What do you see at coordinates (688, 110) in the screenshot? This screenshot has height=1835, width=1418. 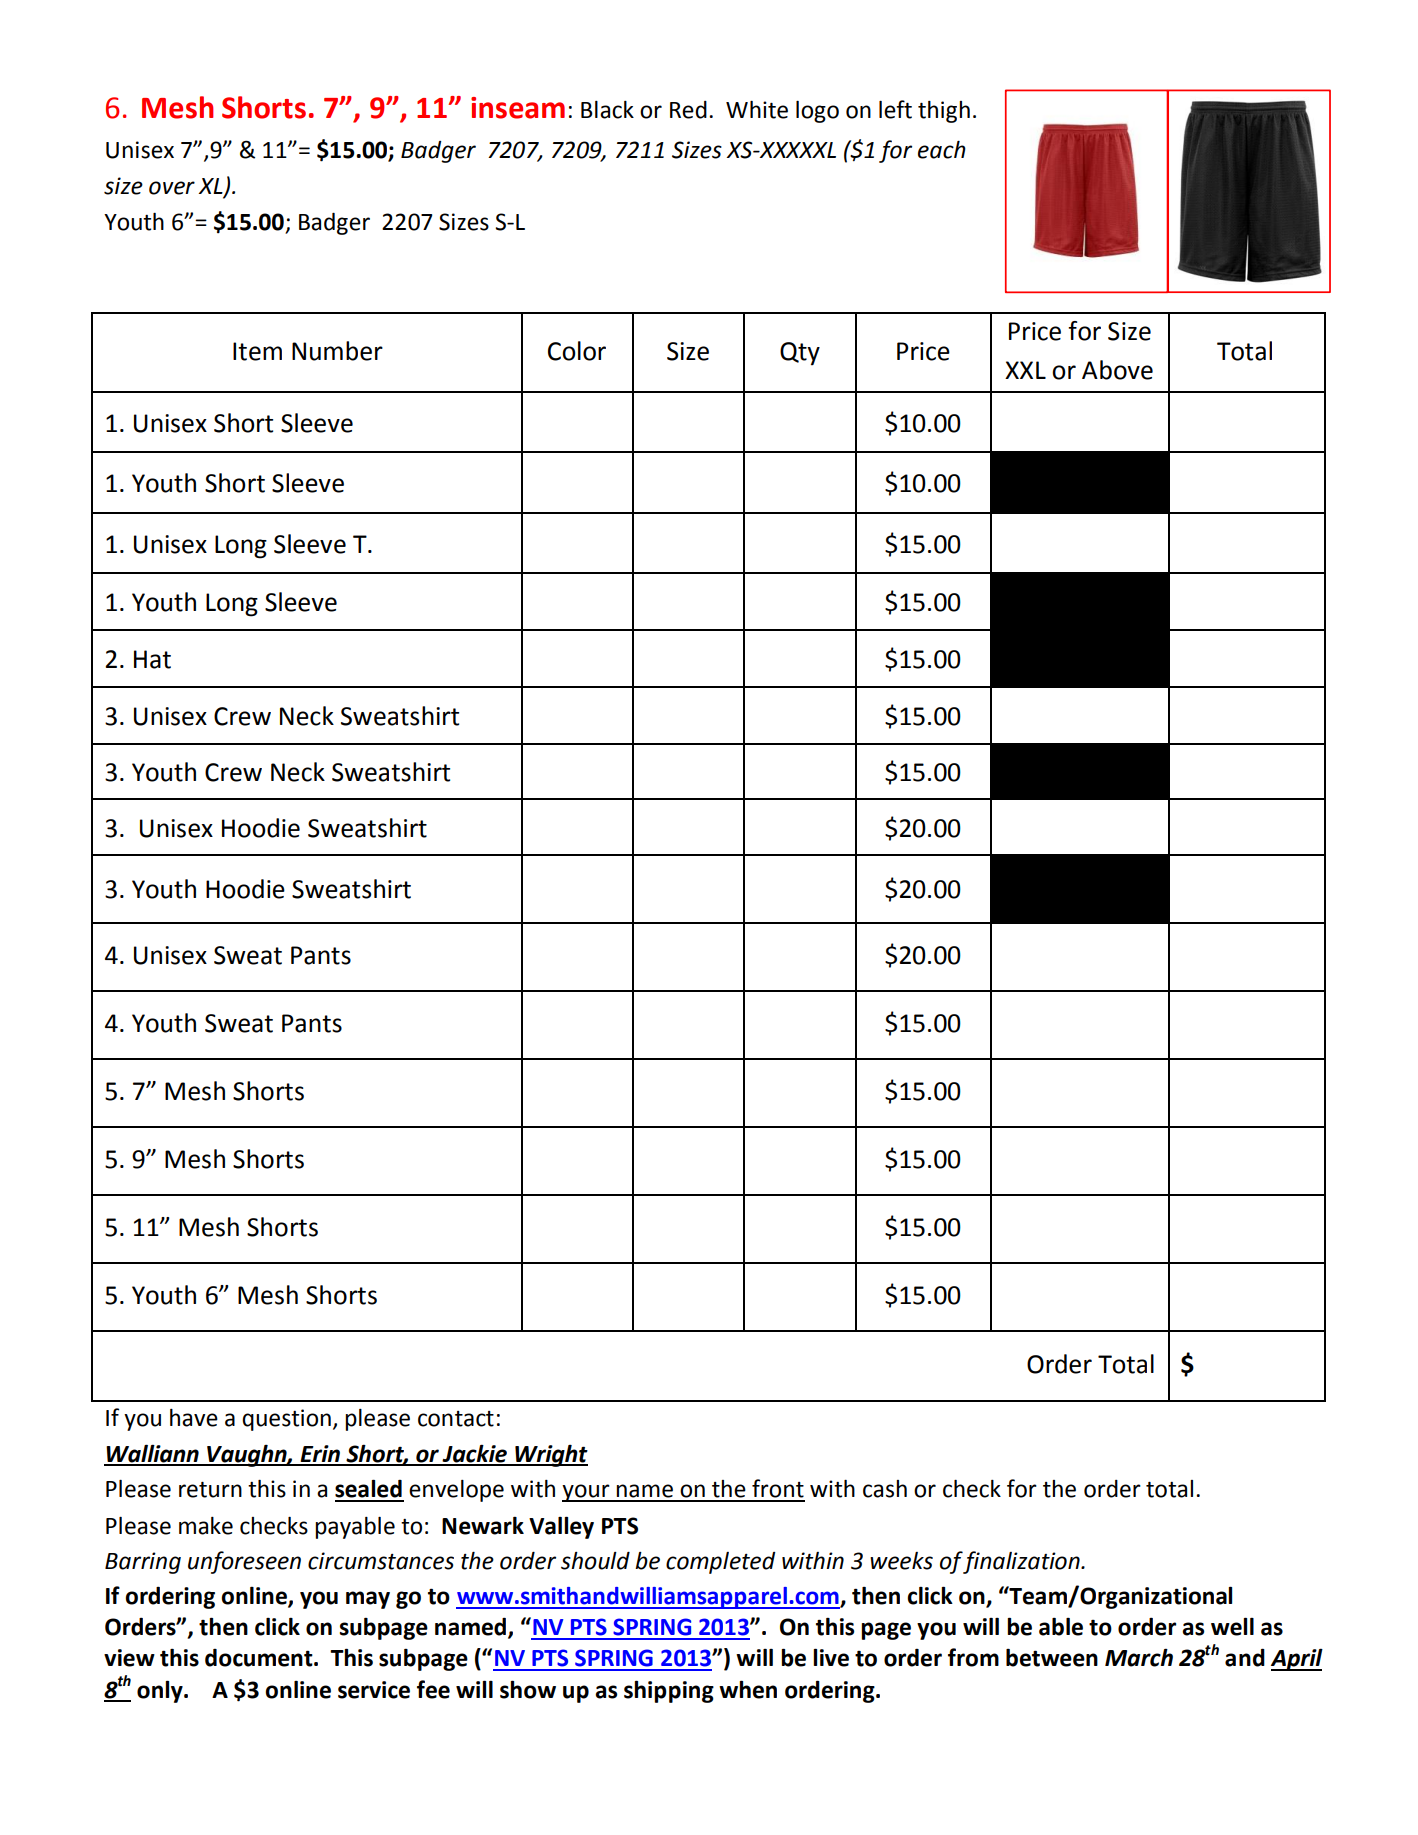 I see `Red` at bounding box center [688, 110].
